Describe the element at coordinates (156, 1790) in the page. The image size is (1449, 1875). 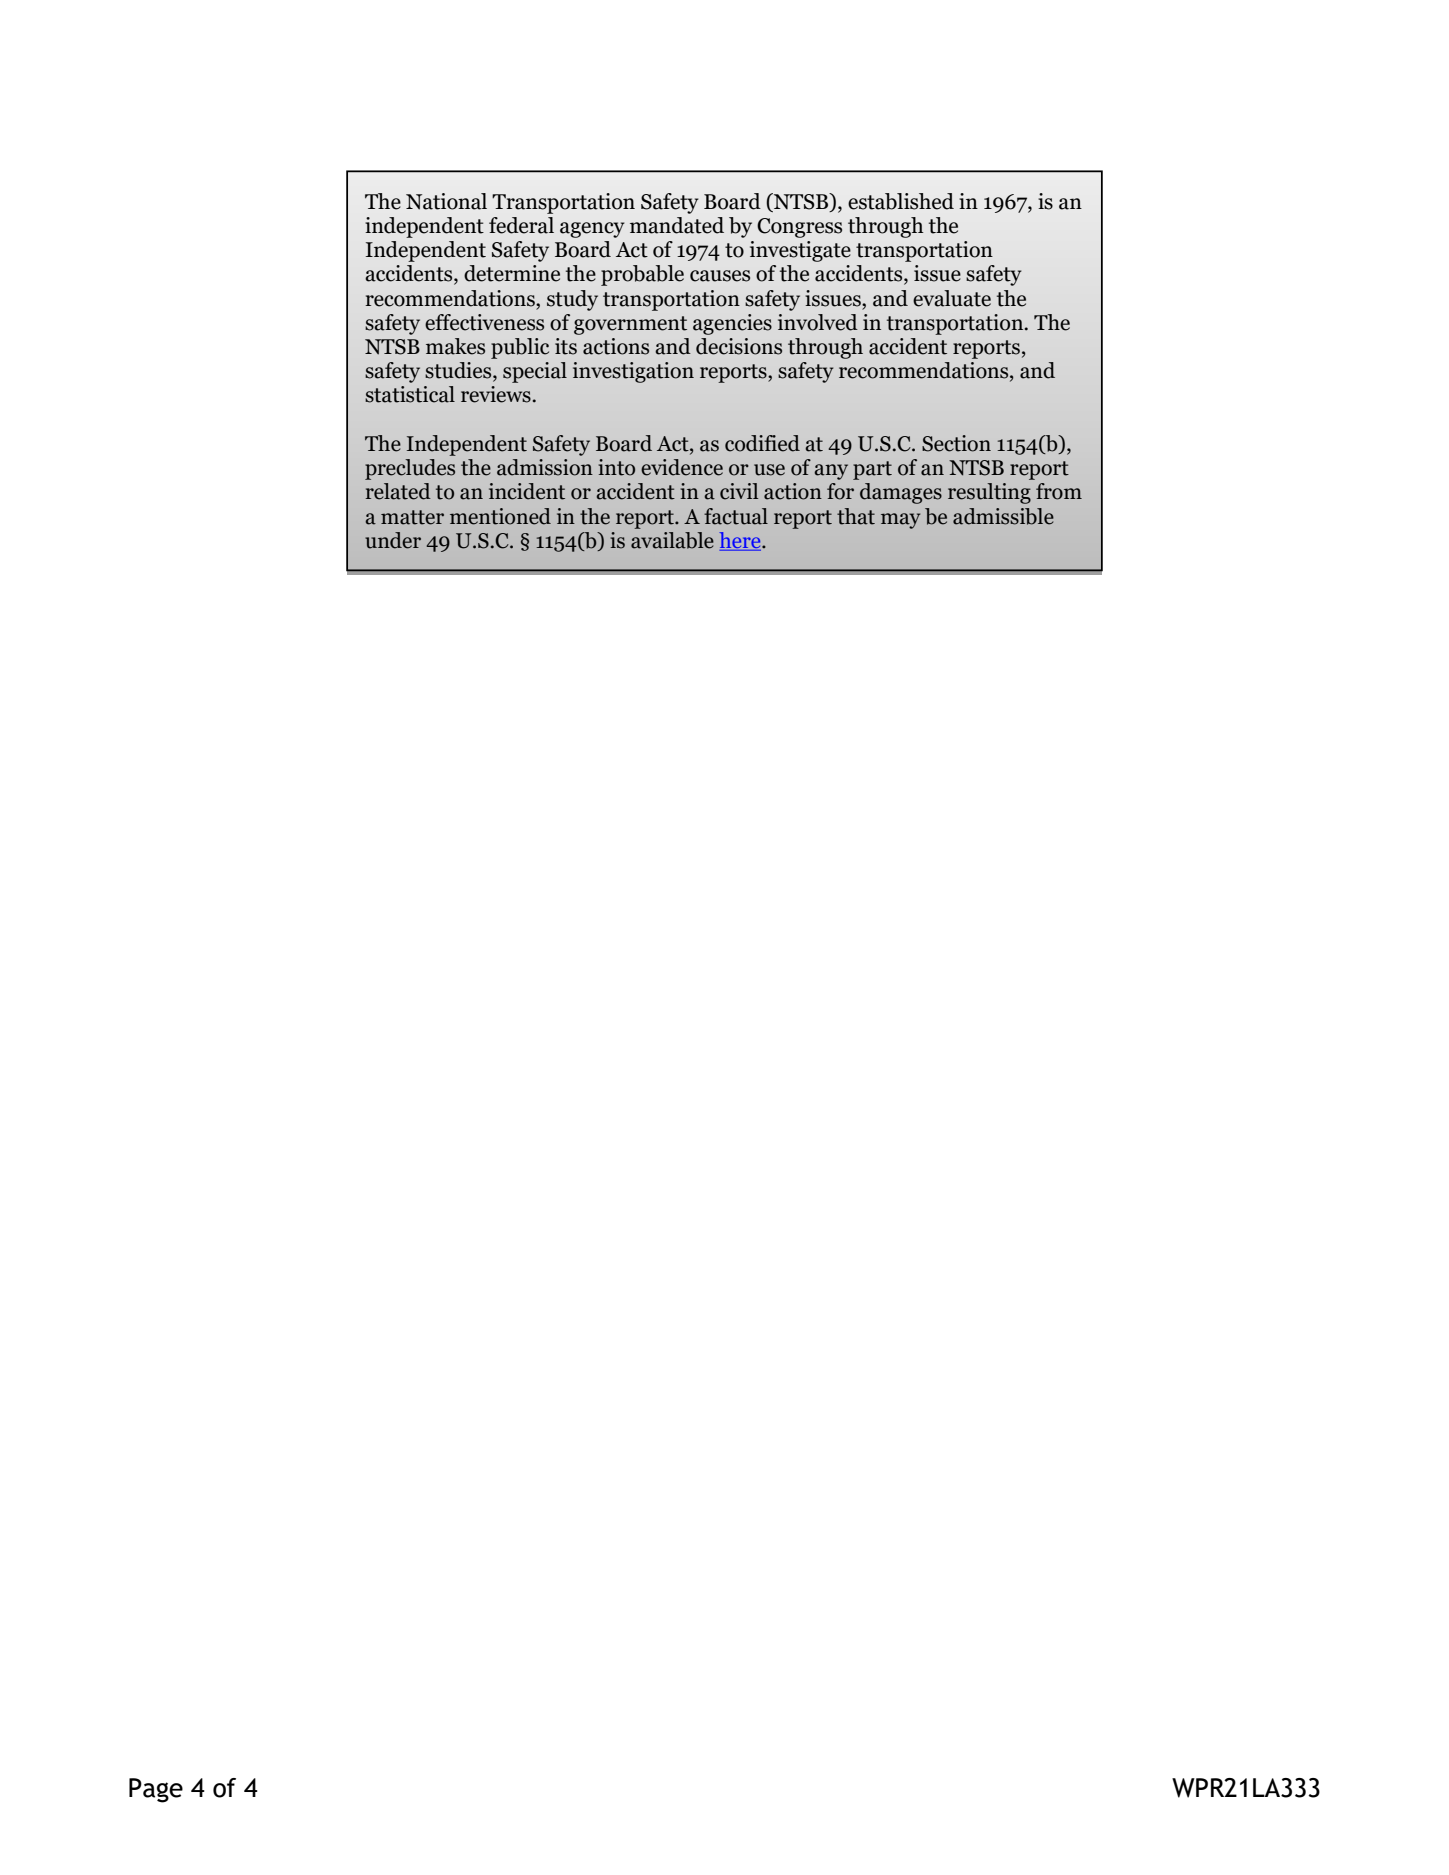
I see `Page` at that location.
